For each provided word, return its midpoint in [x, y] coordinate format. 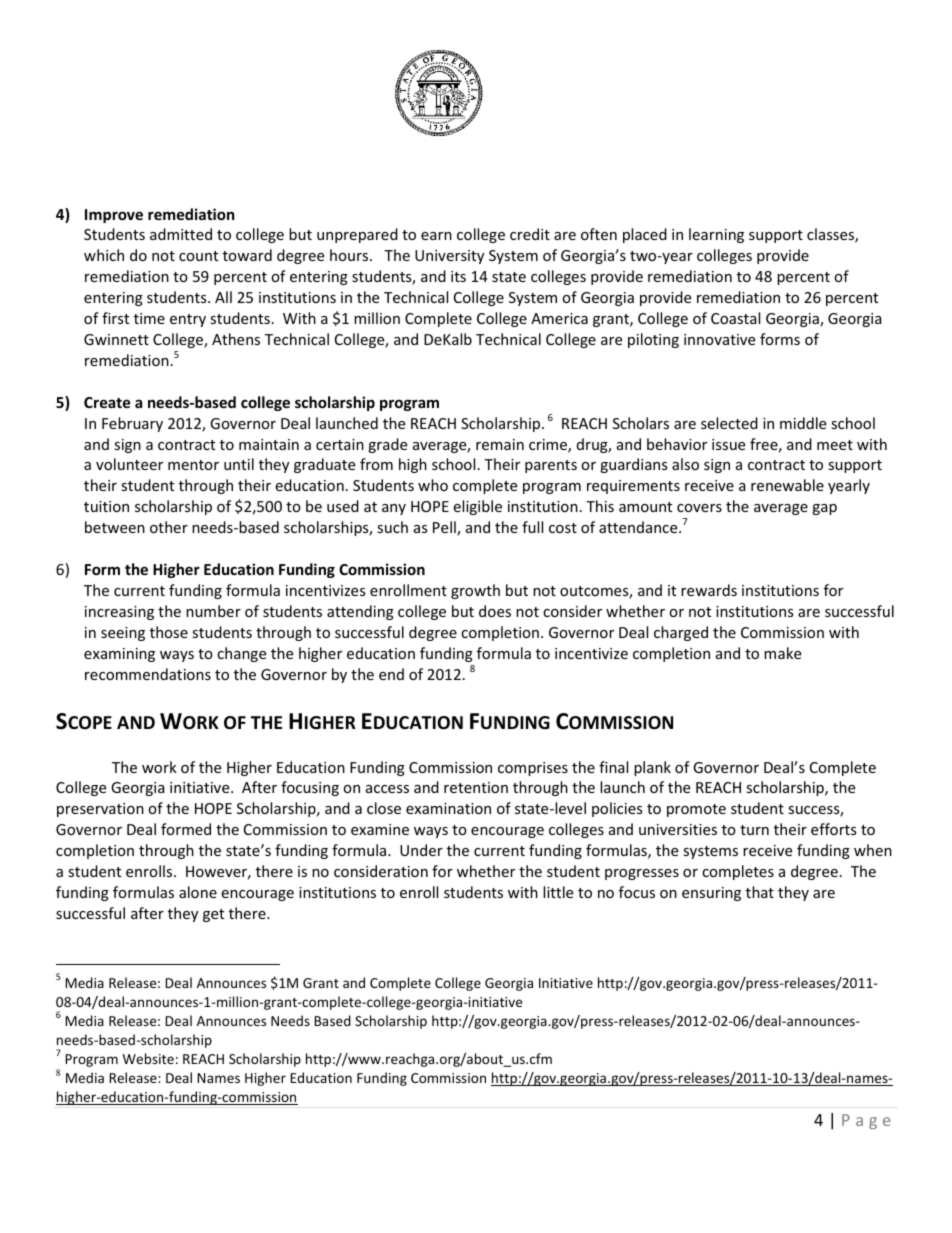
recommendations [148, 674]
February [132, 424]
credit [530, 234]
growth [475, 591]
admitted [181, 234]
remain [500, 444]
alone [198, 892]
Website [148, 1058]
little [558, 892]
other [169, 527]
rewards [709, 590]
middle [803, 423]
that [760, 892]
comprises [533, 769]
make [782, 653]
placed [645, 235]
